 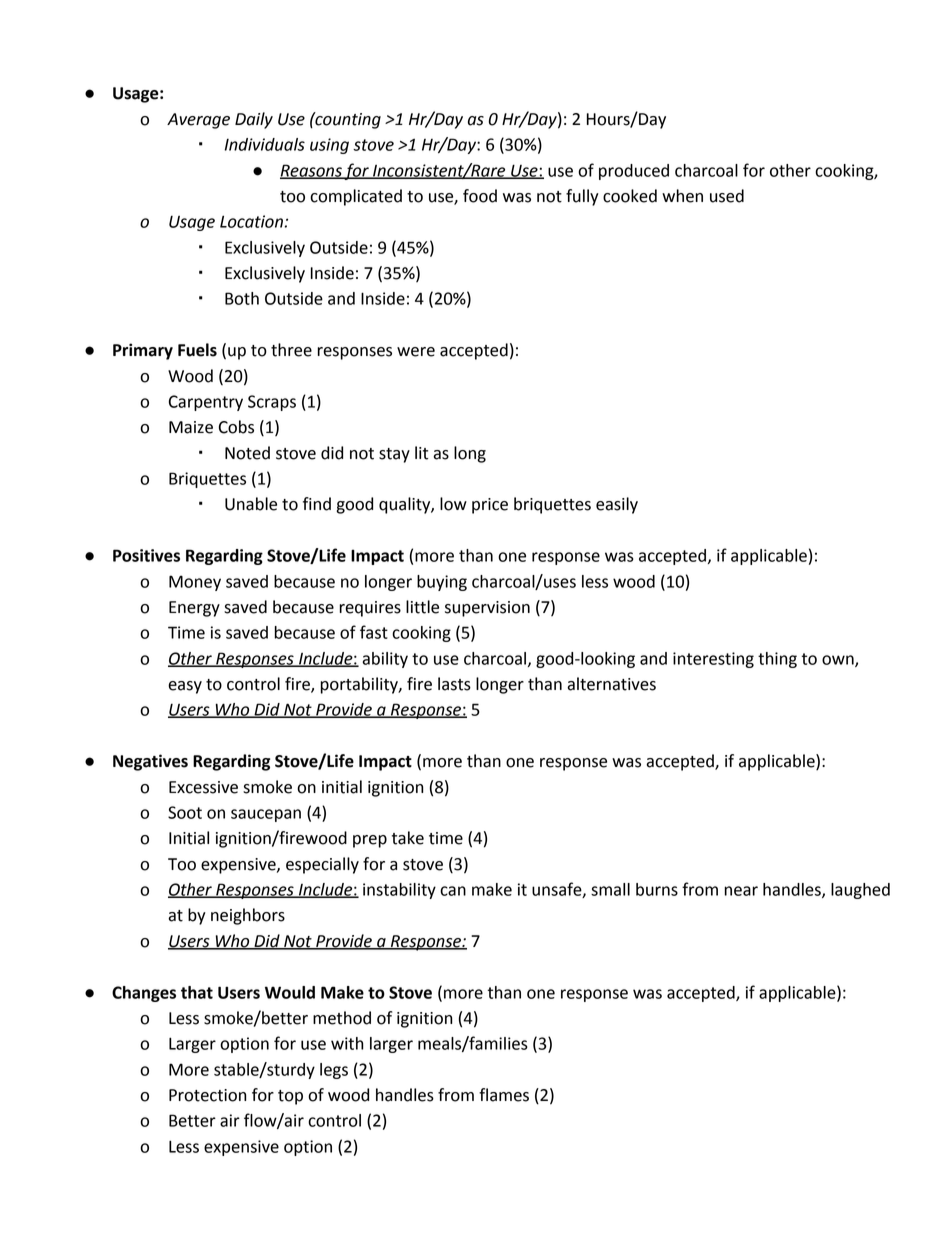 What do you see at coordinates (480, 196) in the screenshot?
I see `food` at bounding box center [480, 196].
